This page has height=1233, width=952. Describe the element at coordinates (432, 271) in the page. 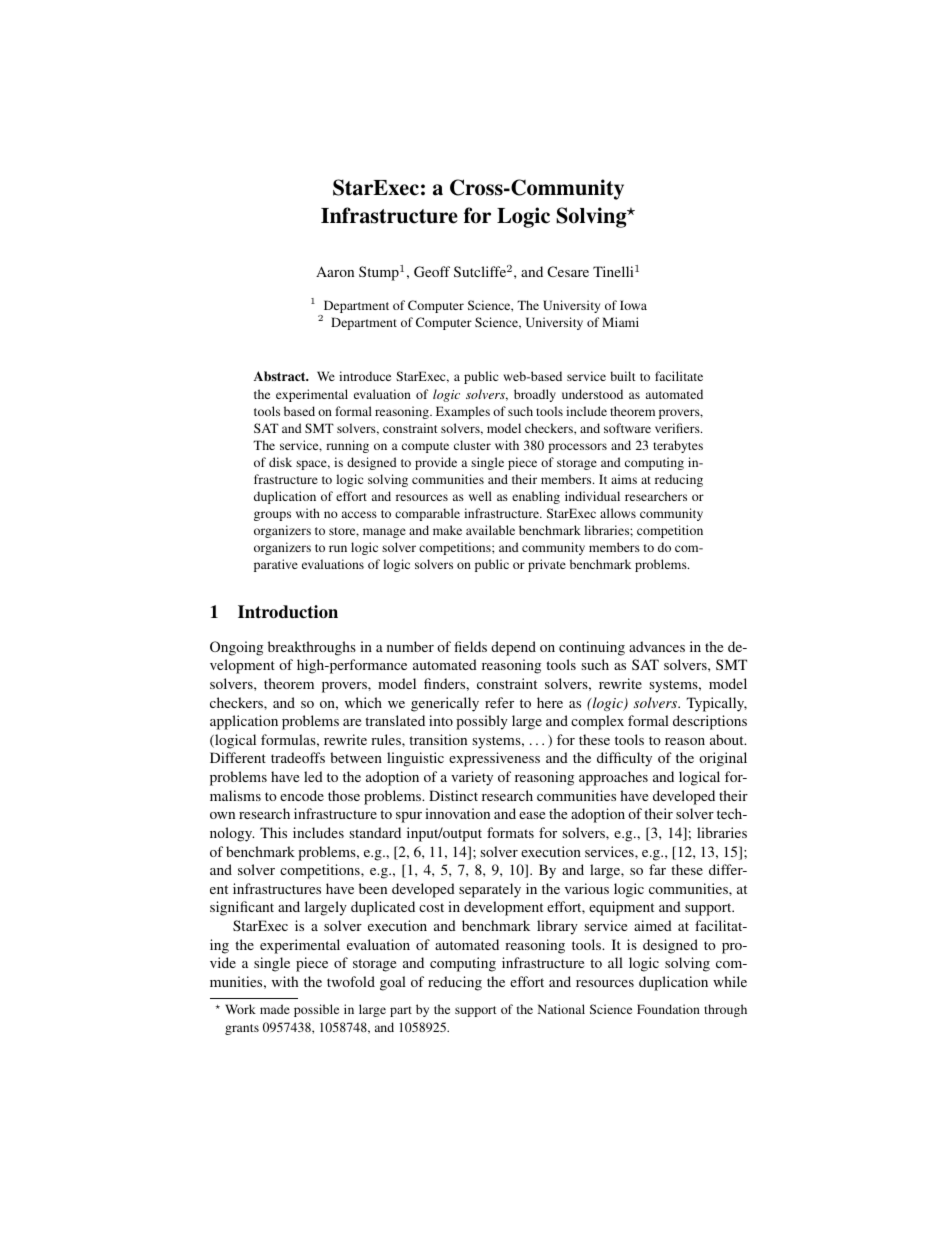

I see `Geoff` at that location.
